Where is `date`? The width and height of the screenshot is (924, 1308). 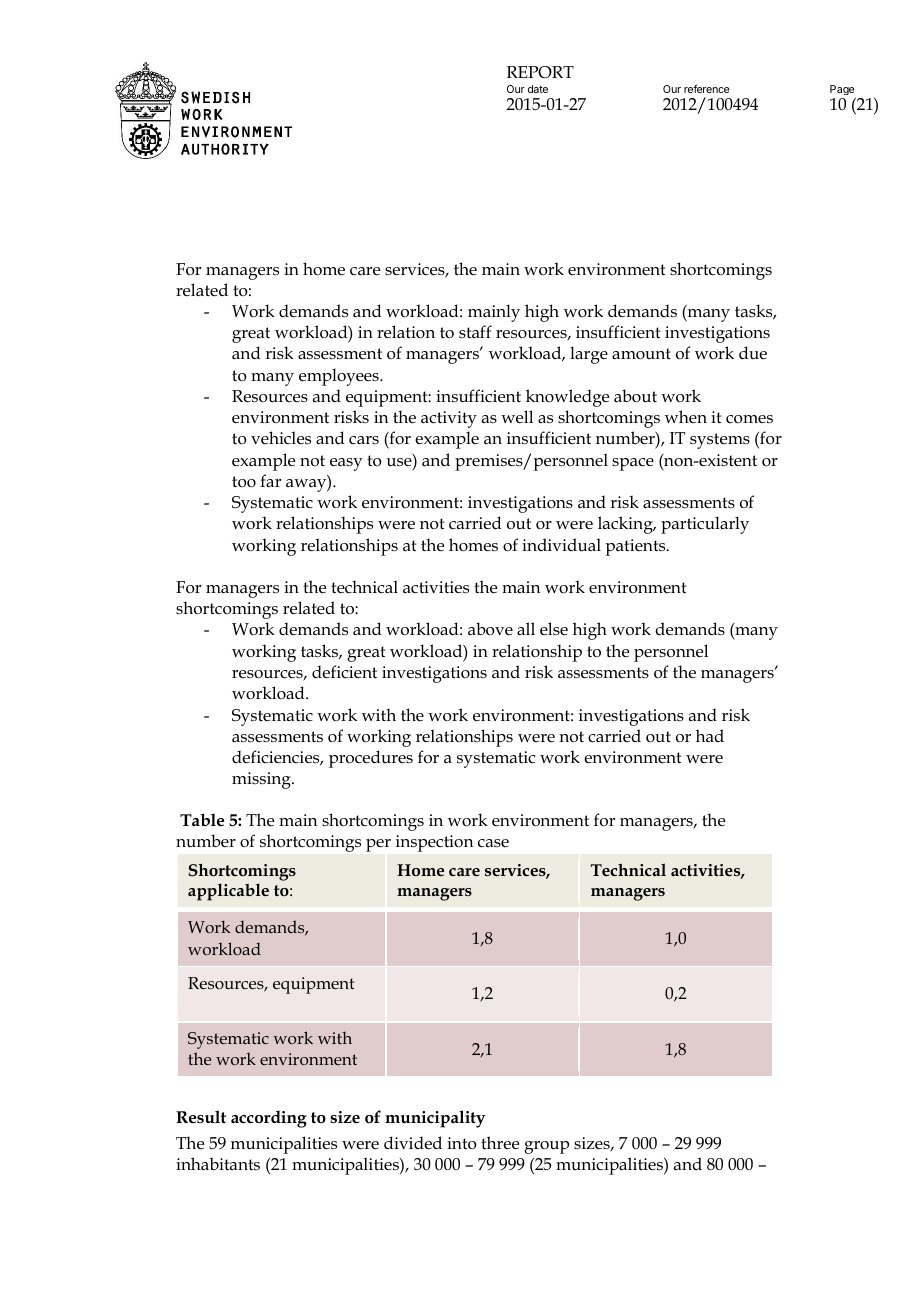 date is located at coordinates (538, 89).
